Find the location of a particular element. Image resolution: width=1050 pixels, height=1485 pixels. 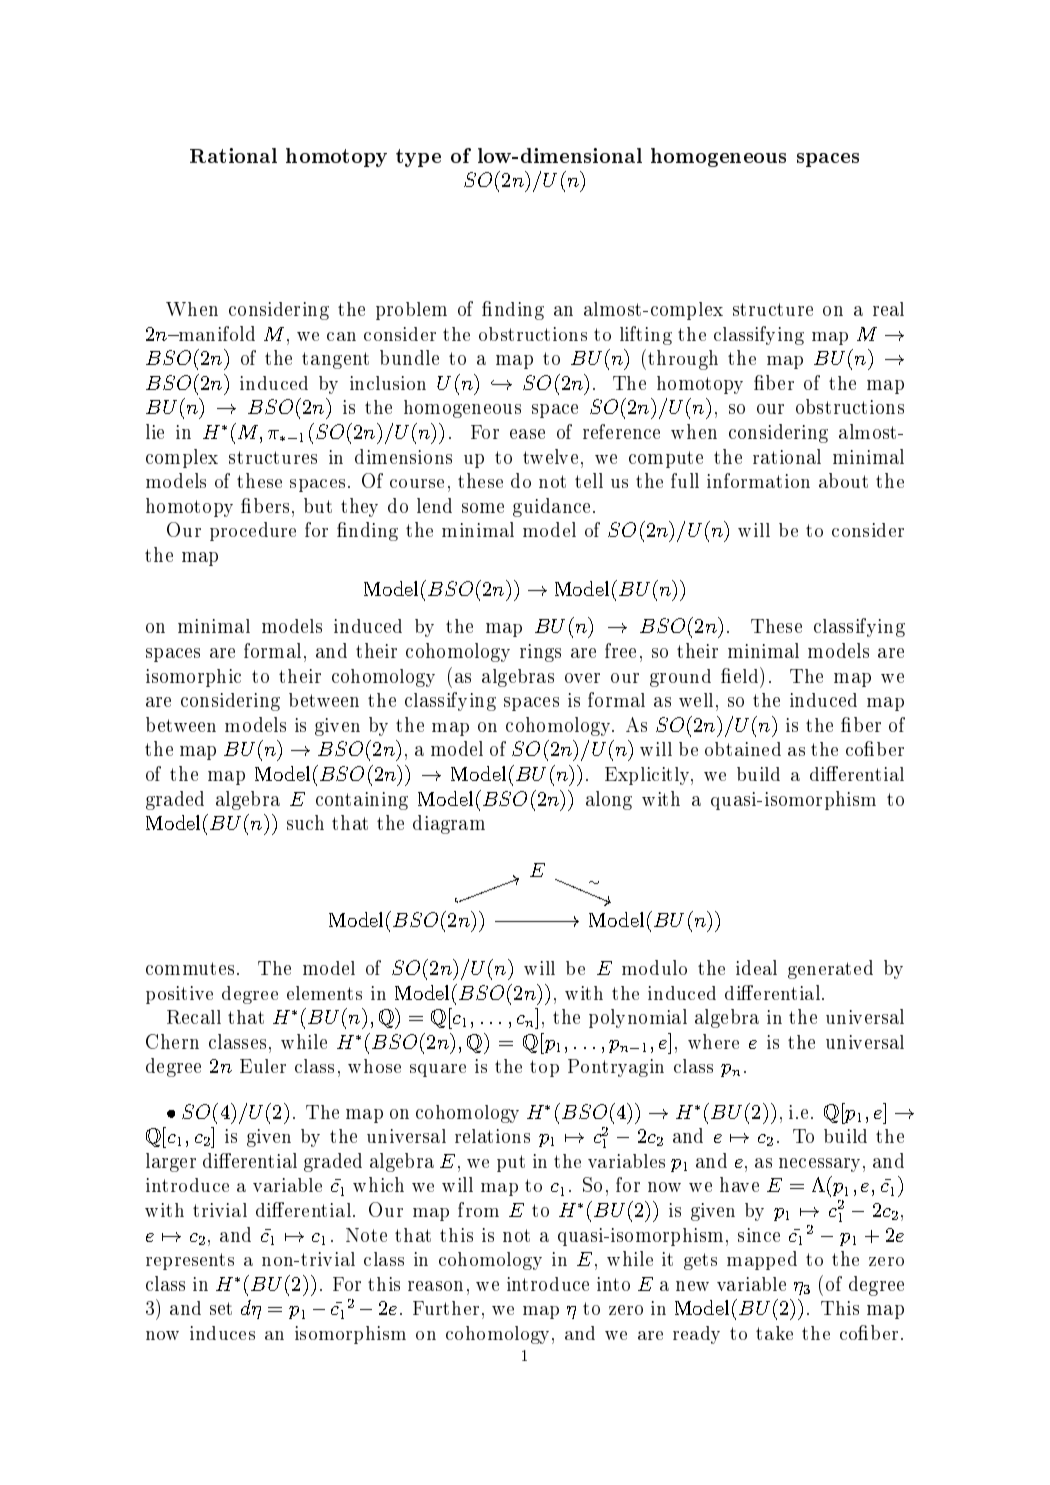

real is located at coordinates (888, 309).
